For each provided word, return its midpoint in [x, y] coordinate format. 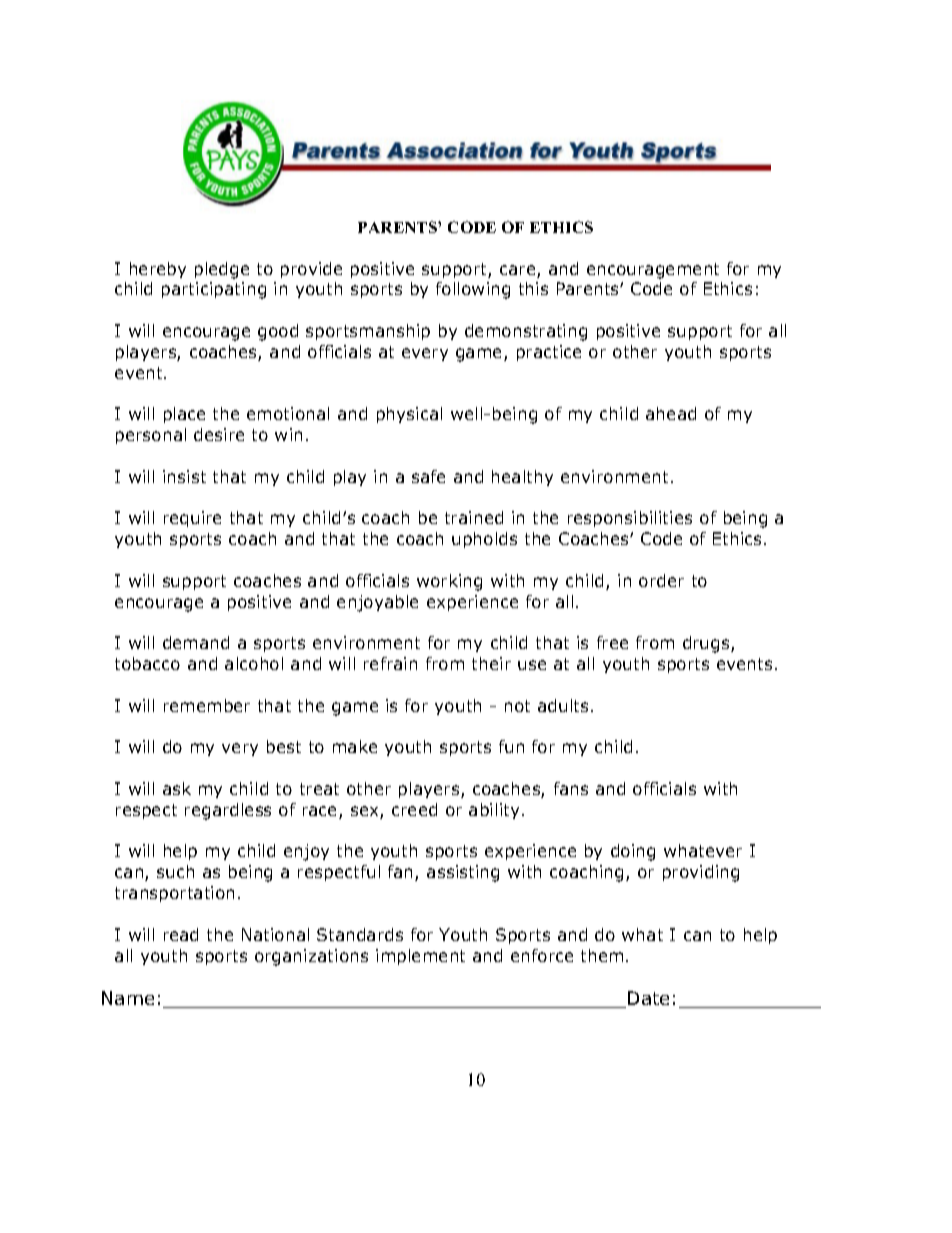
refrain [390, 663]
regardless [228, 811]
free [612, 642]
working [449, 582]
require [192, 519]
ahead [671, 413]
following [473, 290]
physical [409, 415]
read [181, 934]
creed [414, 809]
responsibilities [630, 519]
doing [633, 852]
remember [207, 705]
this [533, 288]
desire [219, 434]
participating [214, 290]
